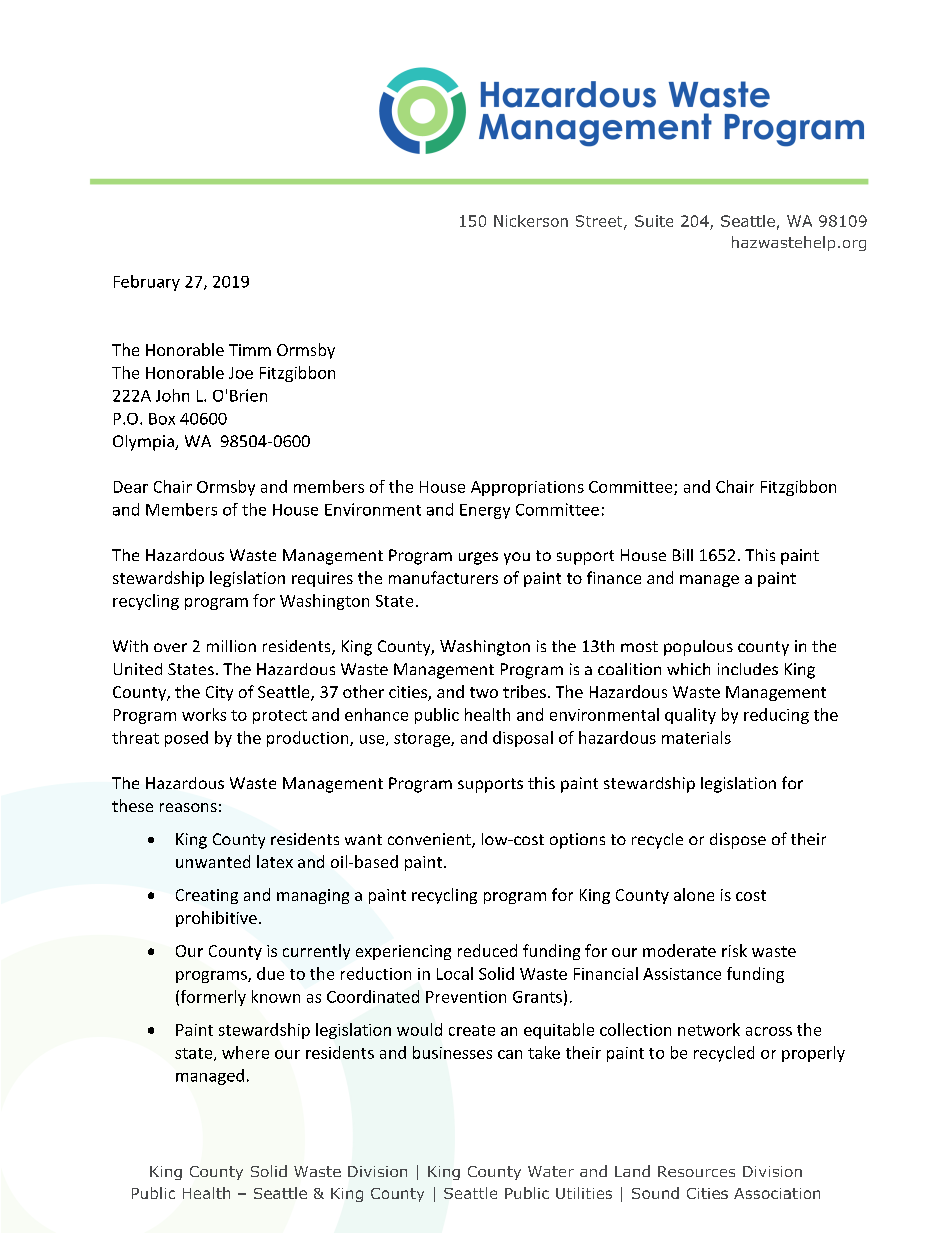 The width and height of the screenshot is (952, 1233). Describe the element at coordinates (683, 555) in the screenshot. I see `Bill` at that location.
